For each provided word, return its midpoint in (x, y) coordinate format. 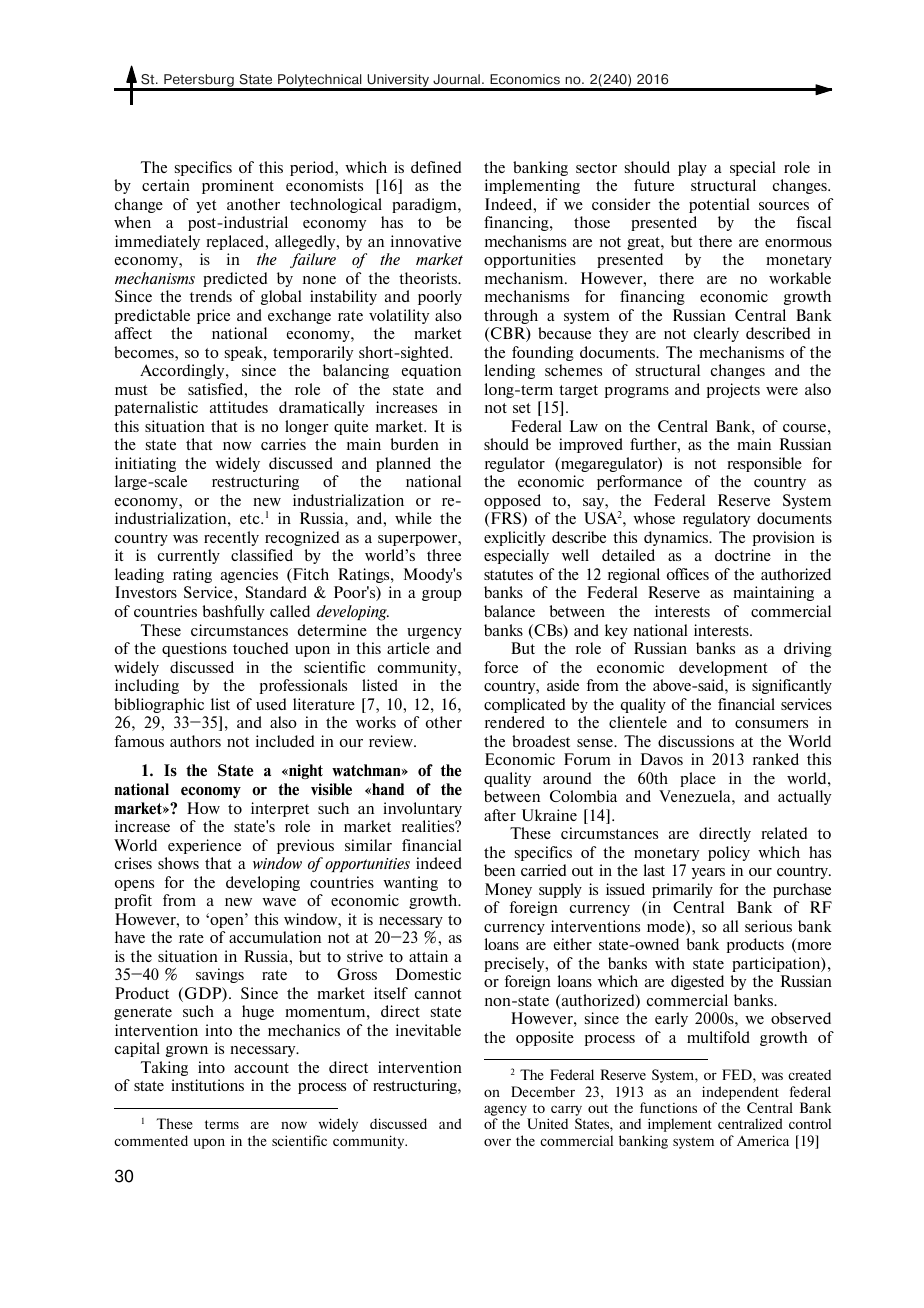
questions (194, 649)
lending (509, 371)
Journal (456, 79)
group (442, 595)
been (499, 870)
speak (245, 353)
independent (740, 1093)
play (692, 168)
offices (688, 574)
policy (729, 853)
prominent (238, 186)
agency (507, 1112)
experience (204, 846)
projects (733, 390)
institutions (207, 1085)
